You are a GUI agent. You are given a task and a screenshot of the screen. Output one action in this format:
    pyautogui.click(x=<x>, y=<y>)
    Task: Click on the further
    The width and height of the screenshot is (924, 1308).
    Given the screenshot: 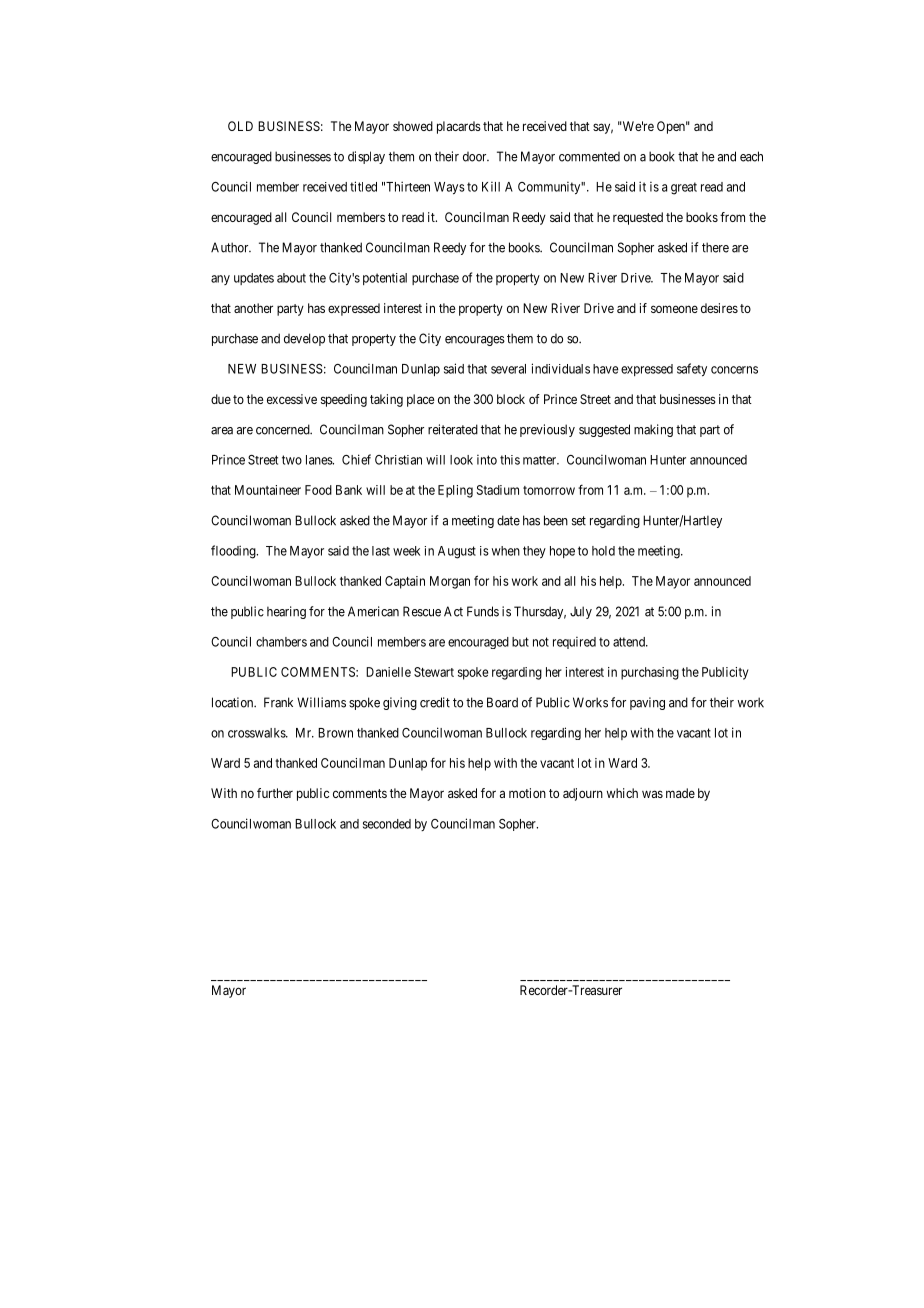 What is the action you would take?
    pyautogui.click(x=275, y=793)
